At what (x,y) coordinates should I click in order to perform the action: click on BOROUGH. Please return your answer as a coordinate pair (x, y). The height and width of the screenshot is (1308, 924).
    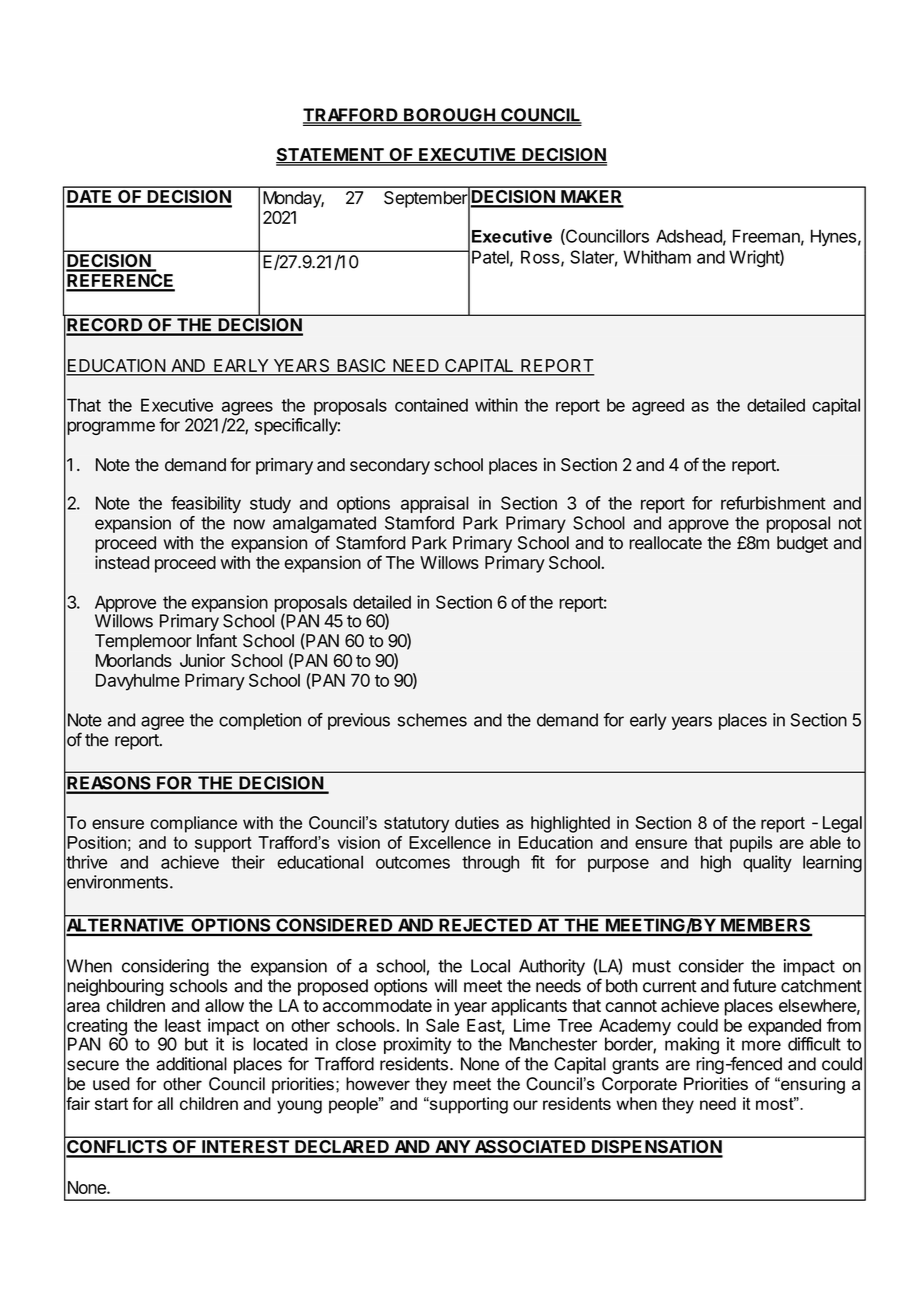
    Looking at the image, I should click on (449, 116).
